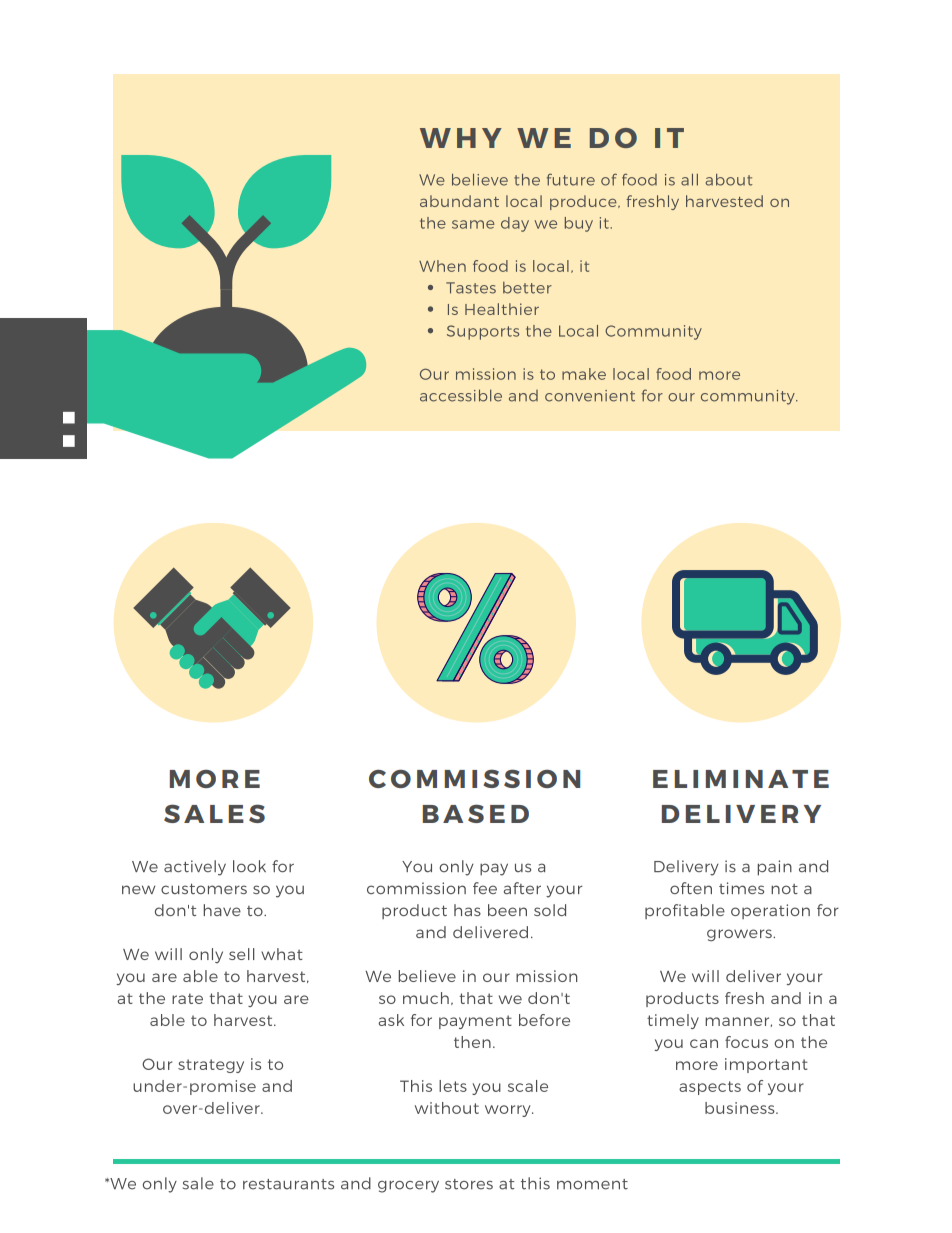 Image resolution: width=952 pixels, height=1233 pixels. Describe the element at coordinates (689, 180) in the screenshot. I see `all` at that location.
